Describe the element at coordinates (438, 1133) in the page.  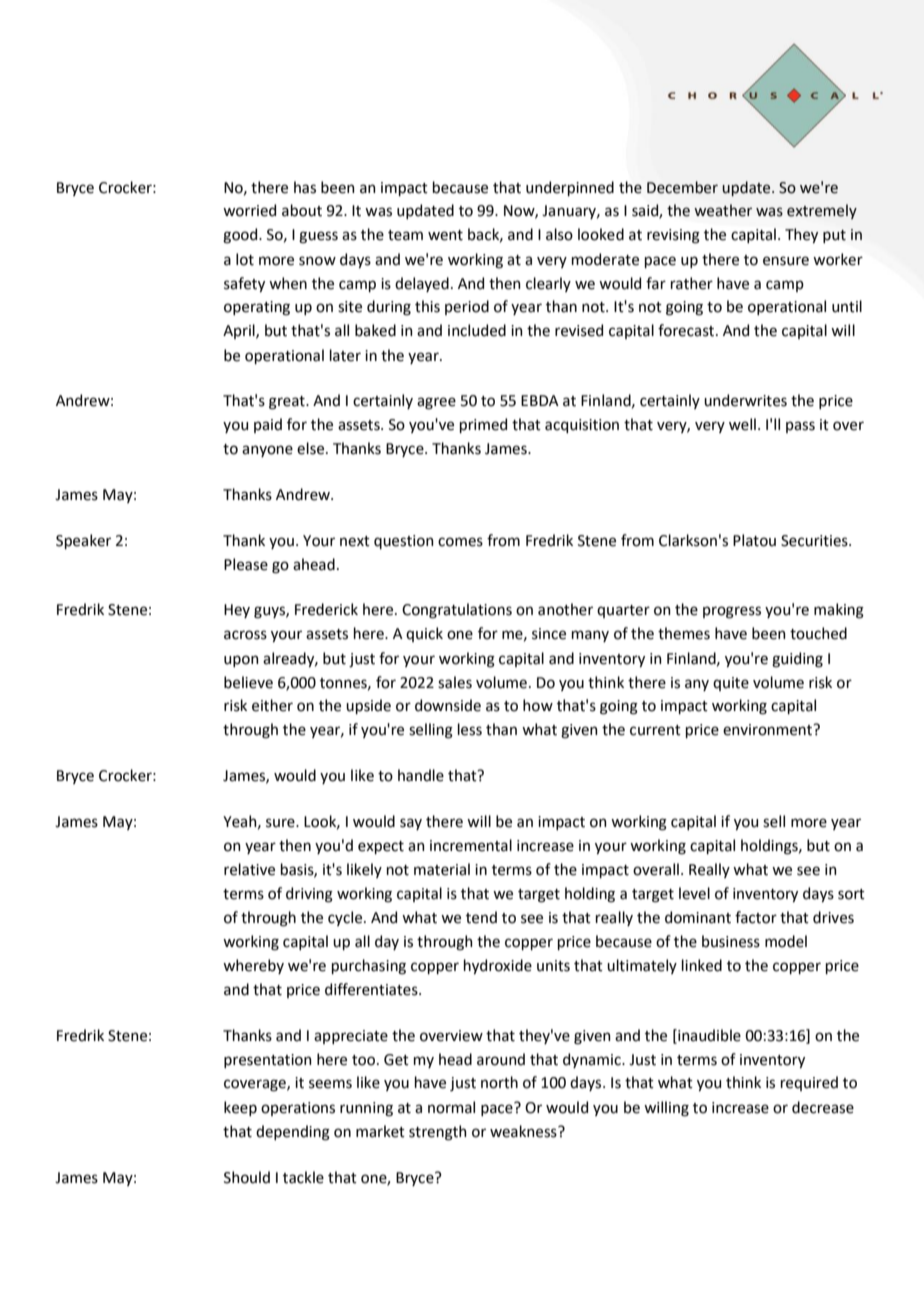
I see `strength` at that location.
